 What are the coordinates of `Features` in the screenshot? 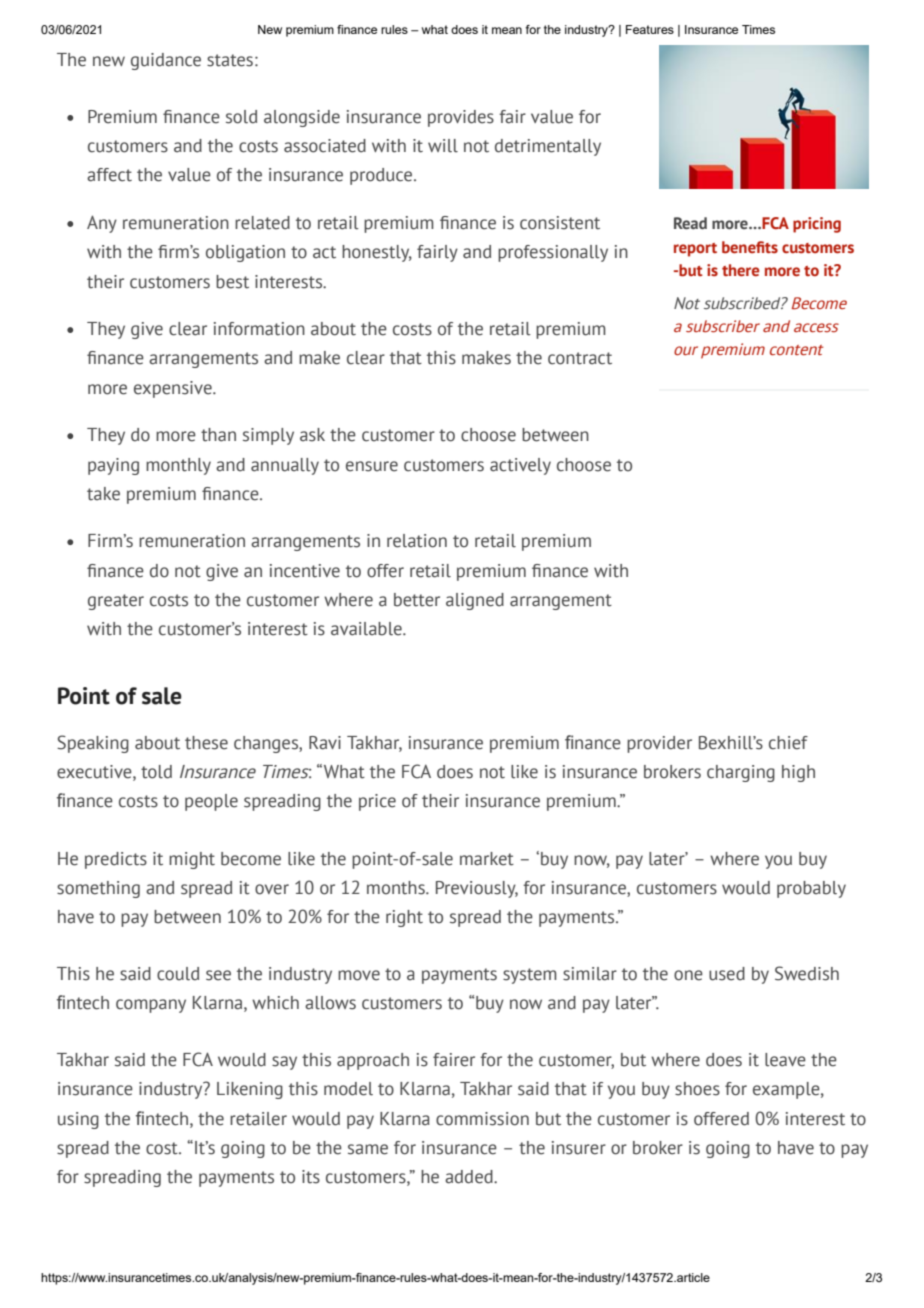 It's located at (650, 29).
